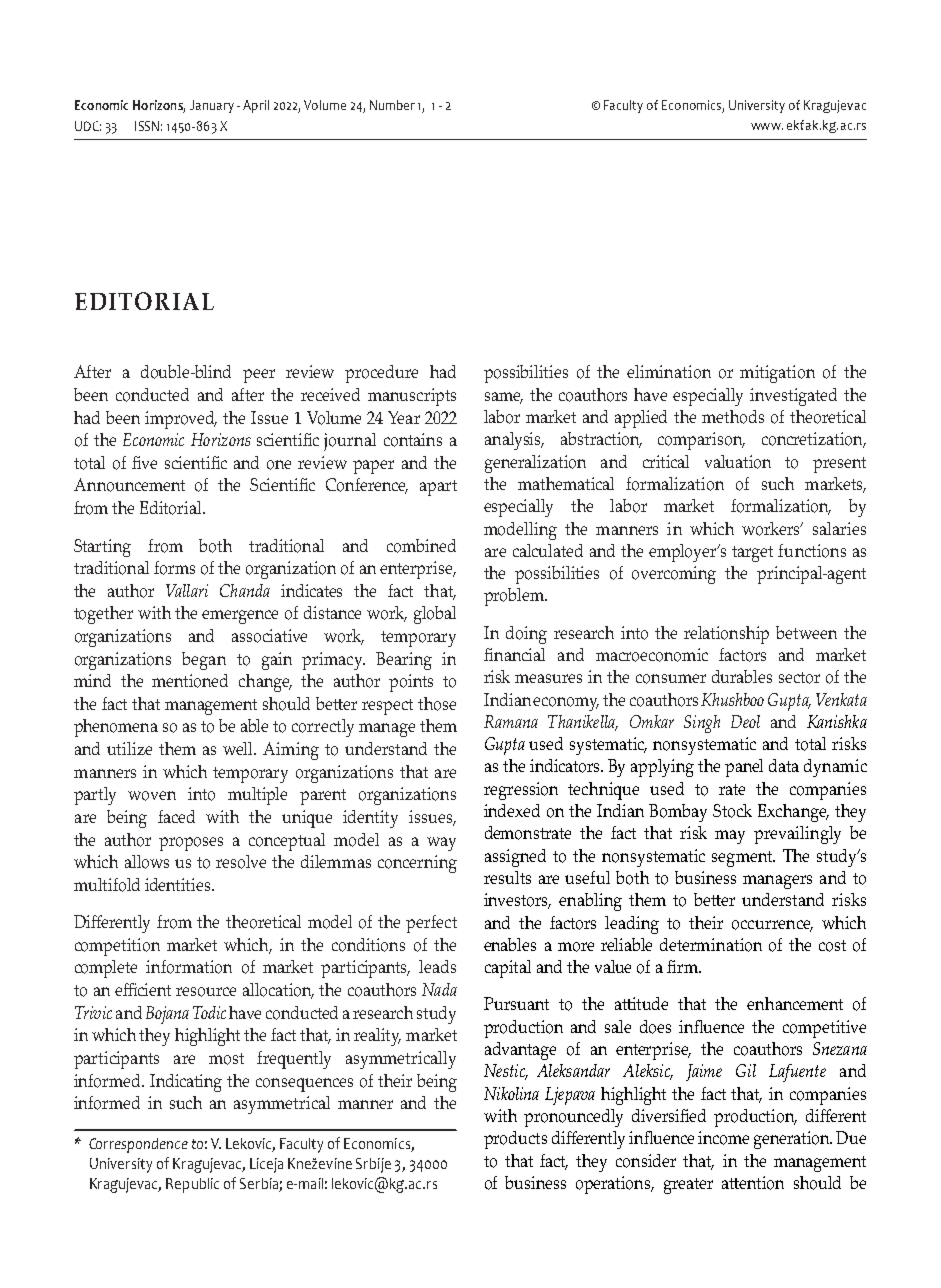 The image size is (941, 1288). Describe the element at coordinates (179, 884) in the screenshot. I see `identities` at that location.
